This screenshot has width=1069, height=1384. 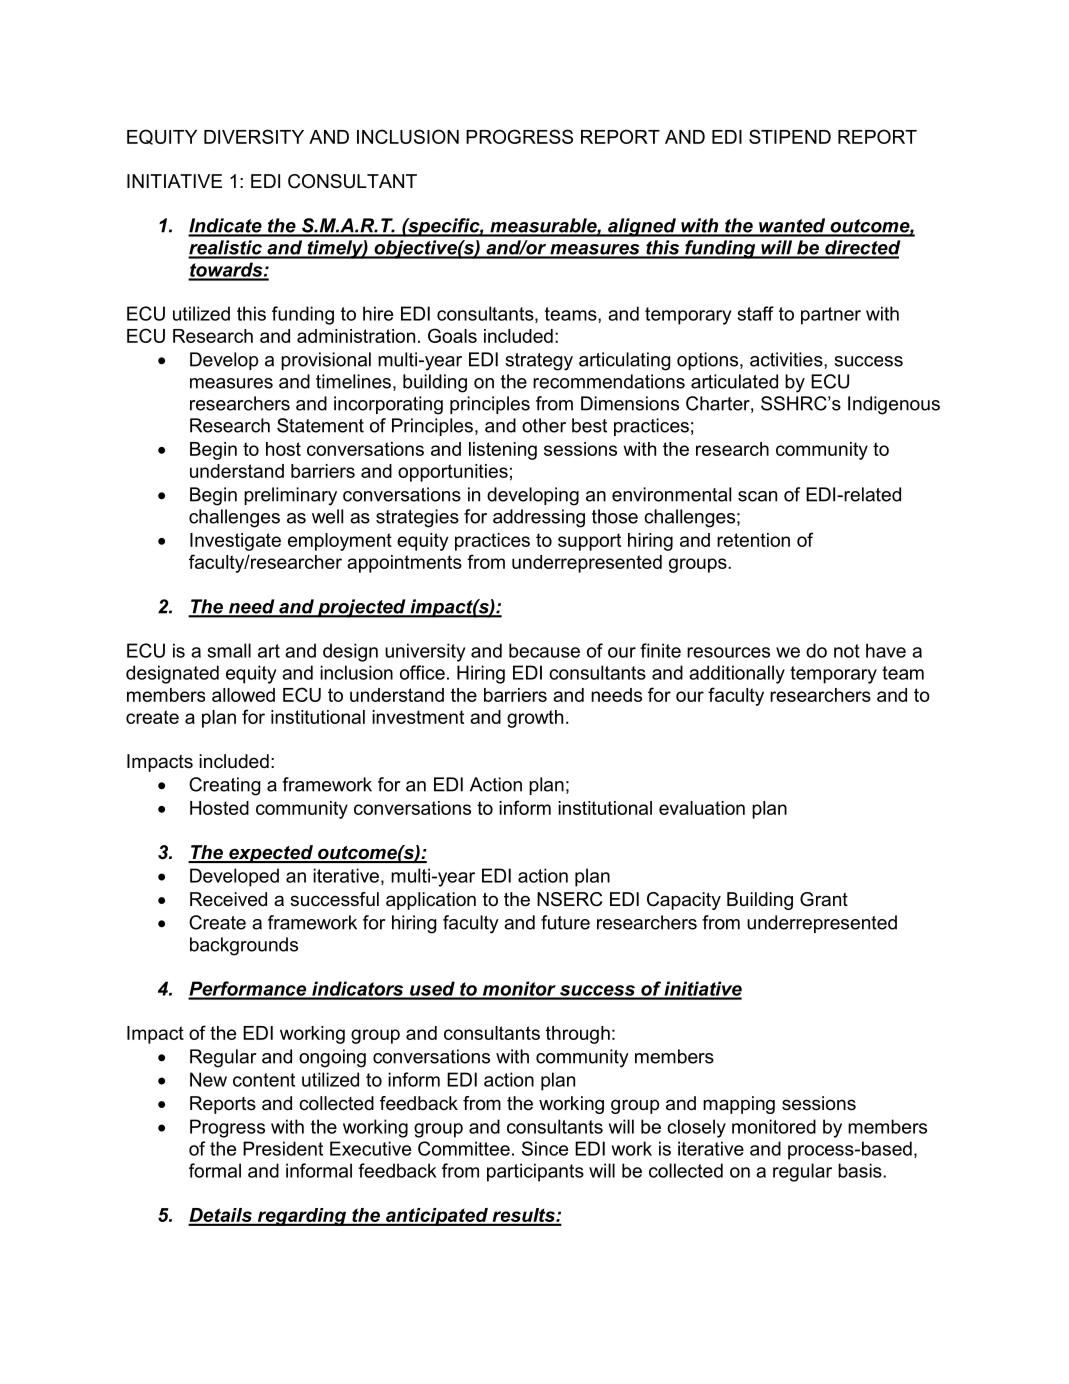 What do you see at coordinates (790, 136) in the screenshot?
I see `STIPEND` at bounding box center [790, 136].
